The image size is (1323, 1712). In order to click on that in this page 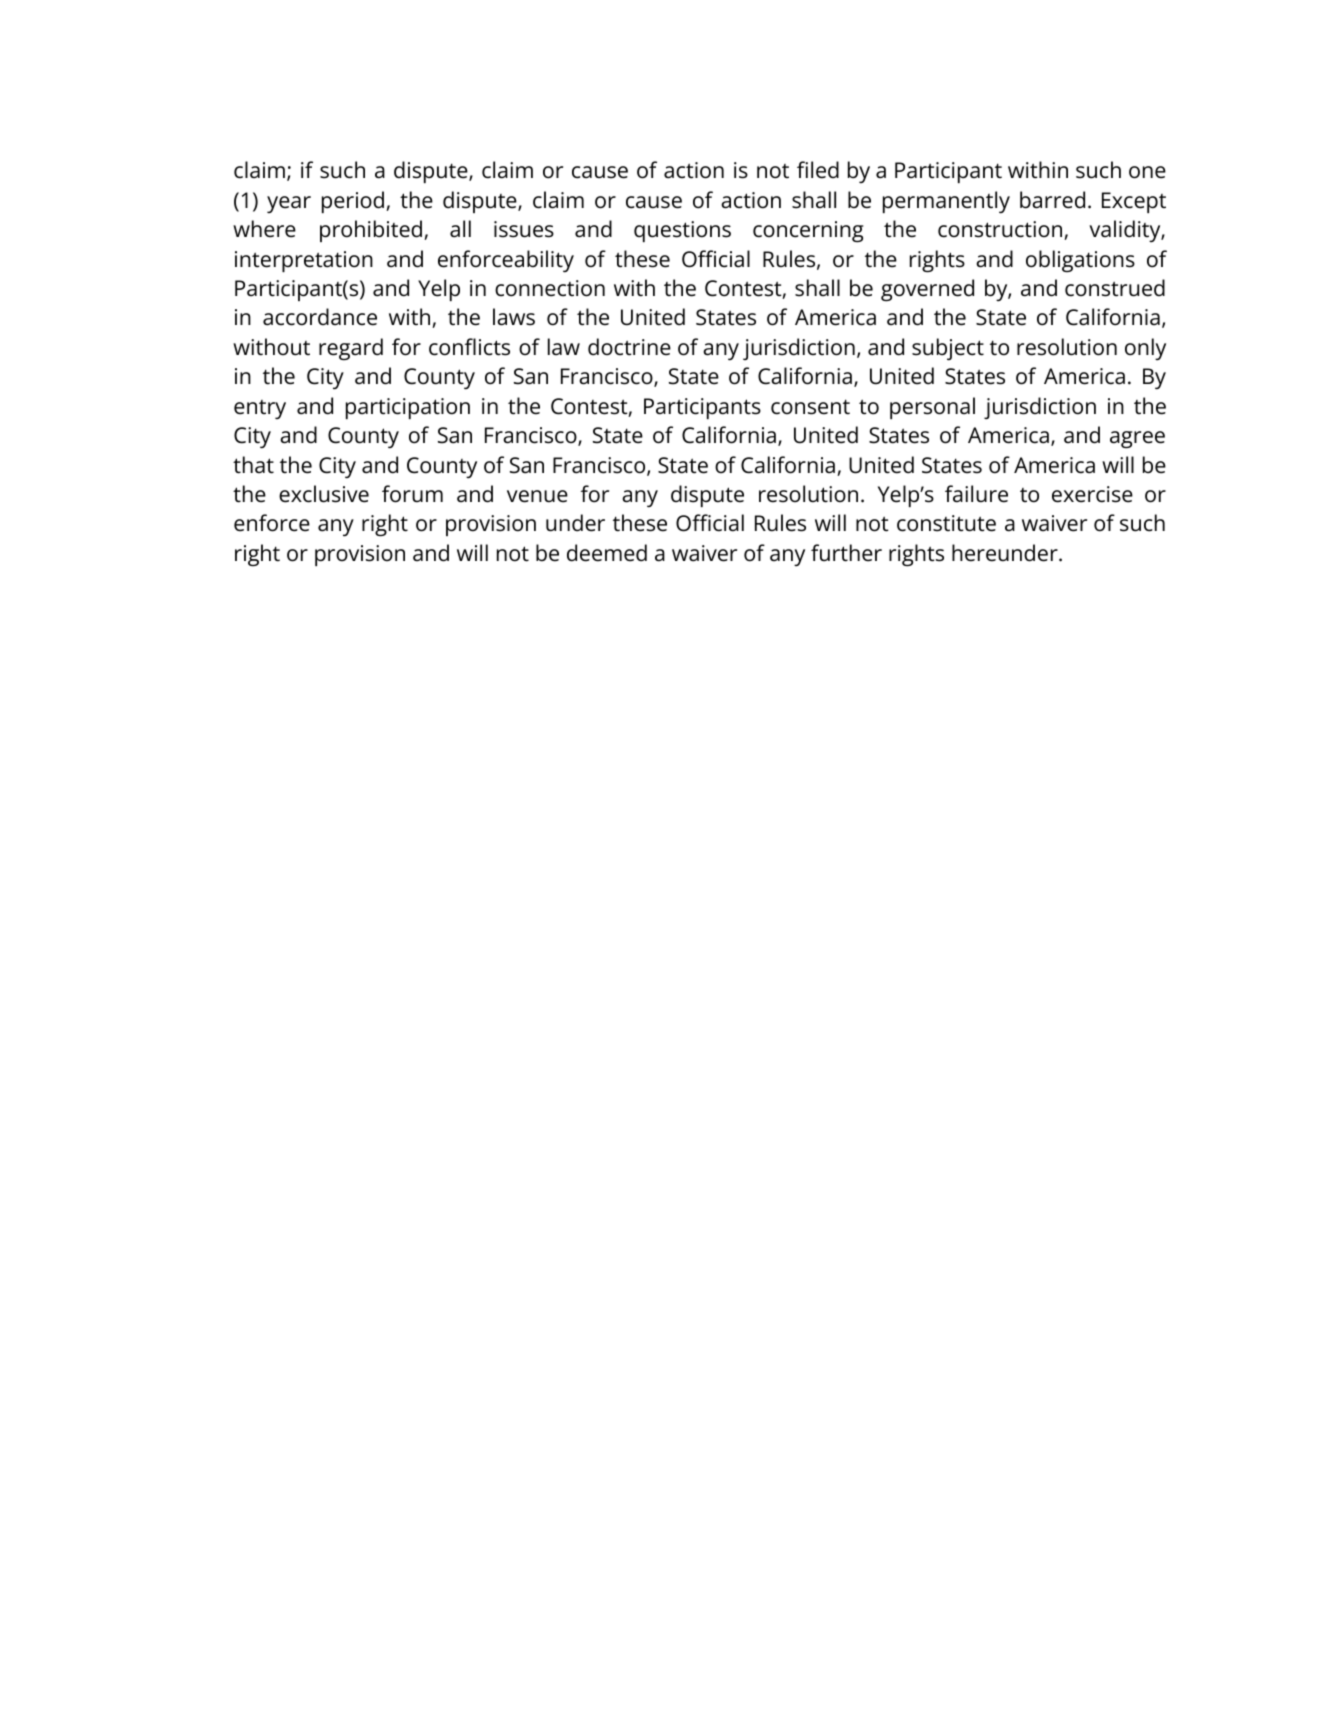, I will do `click(253, 465)`.
